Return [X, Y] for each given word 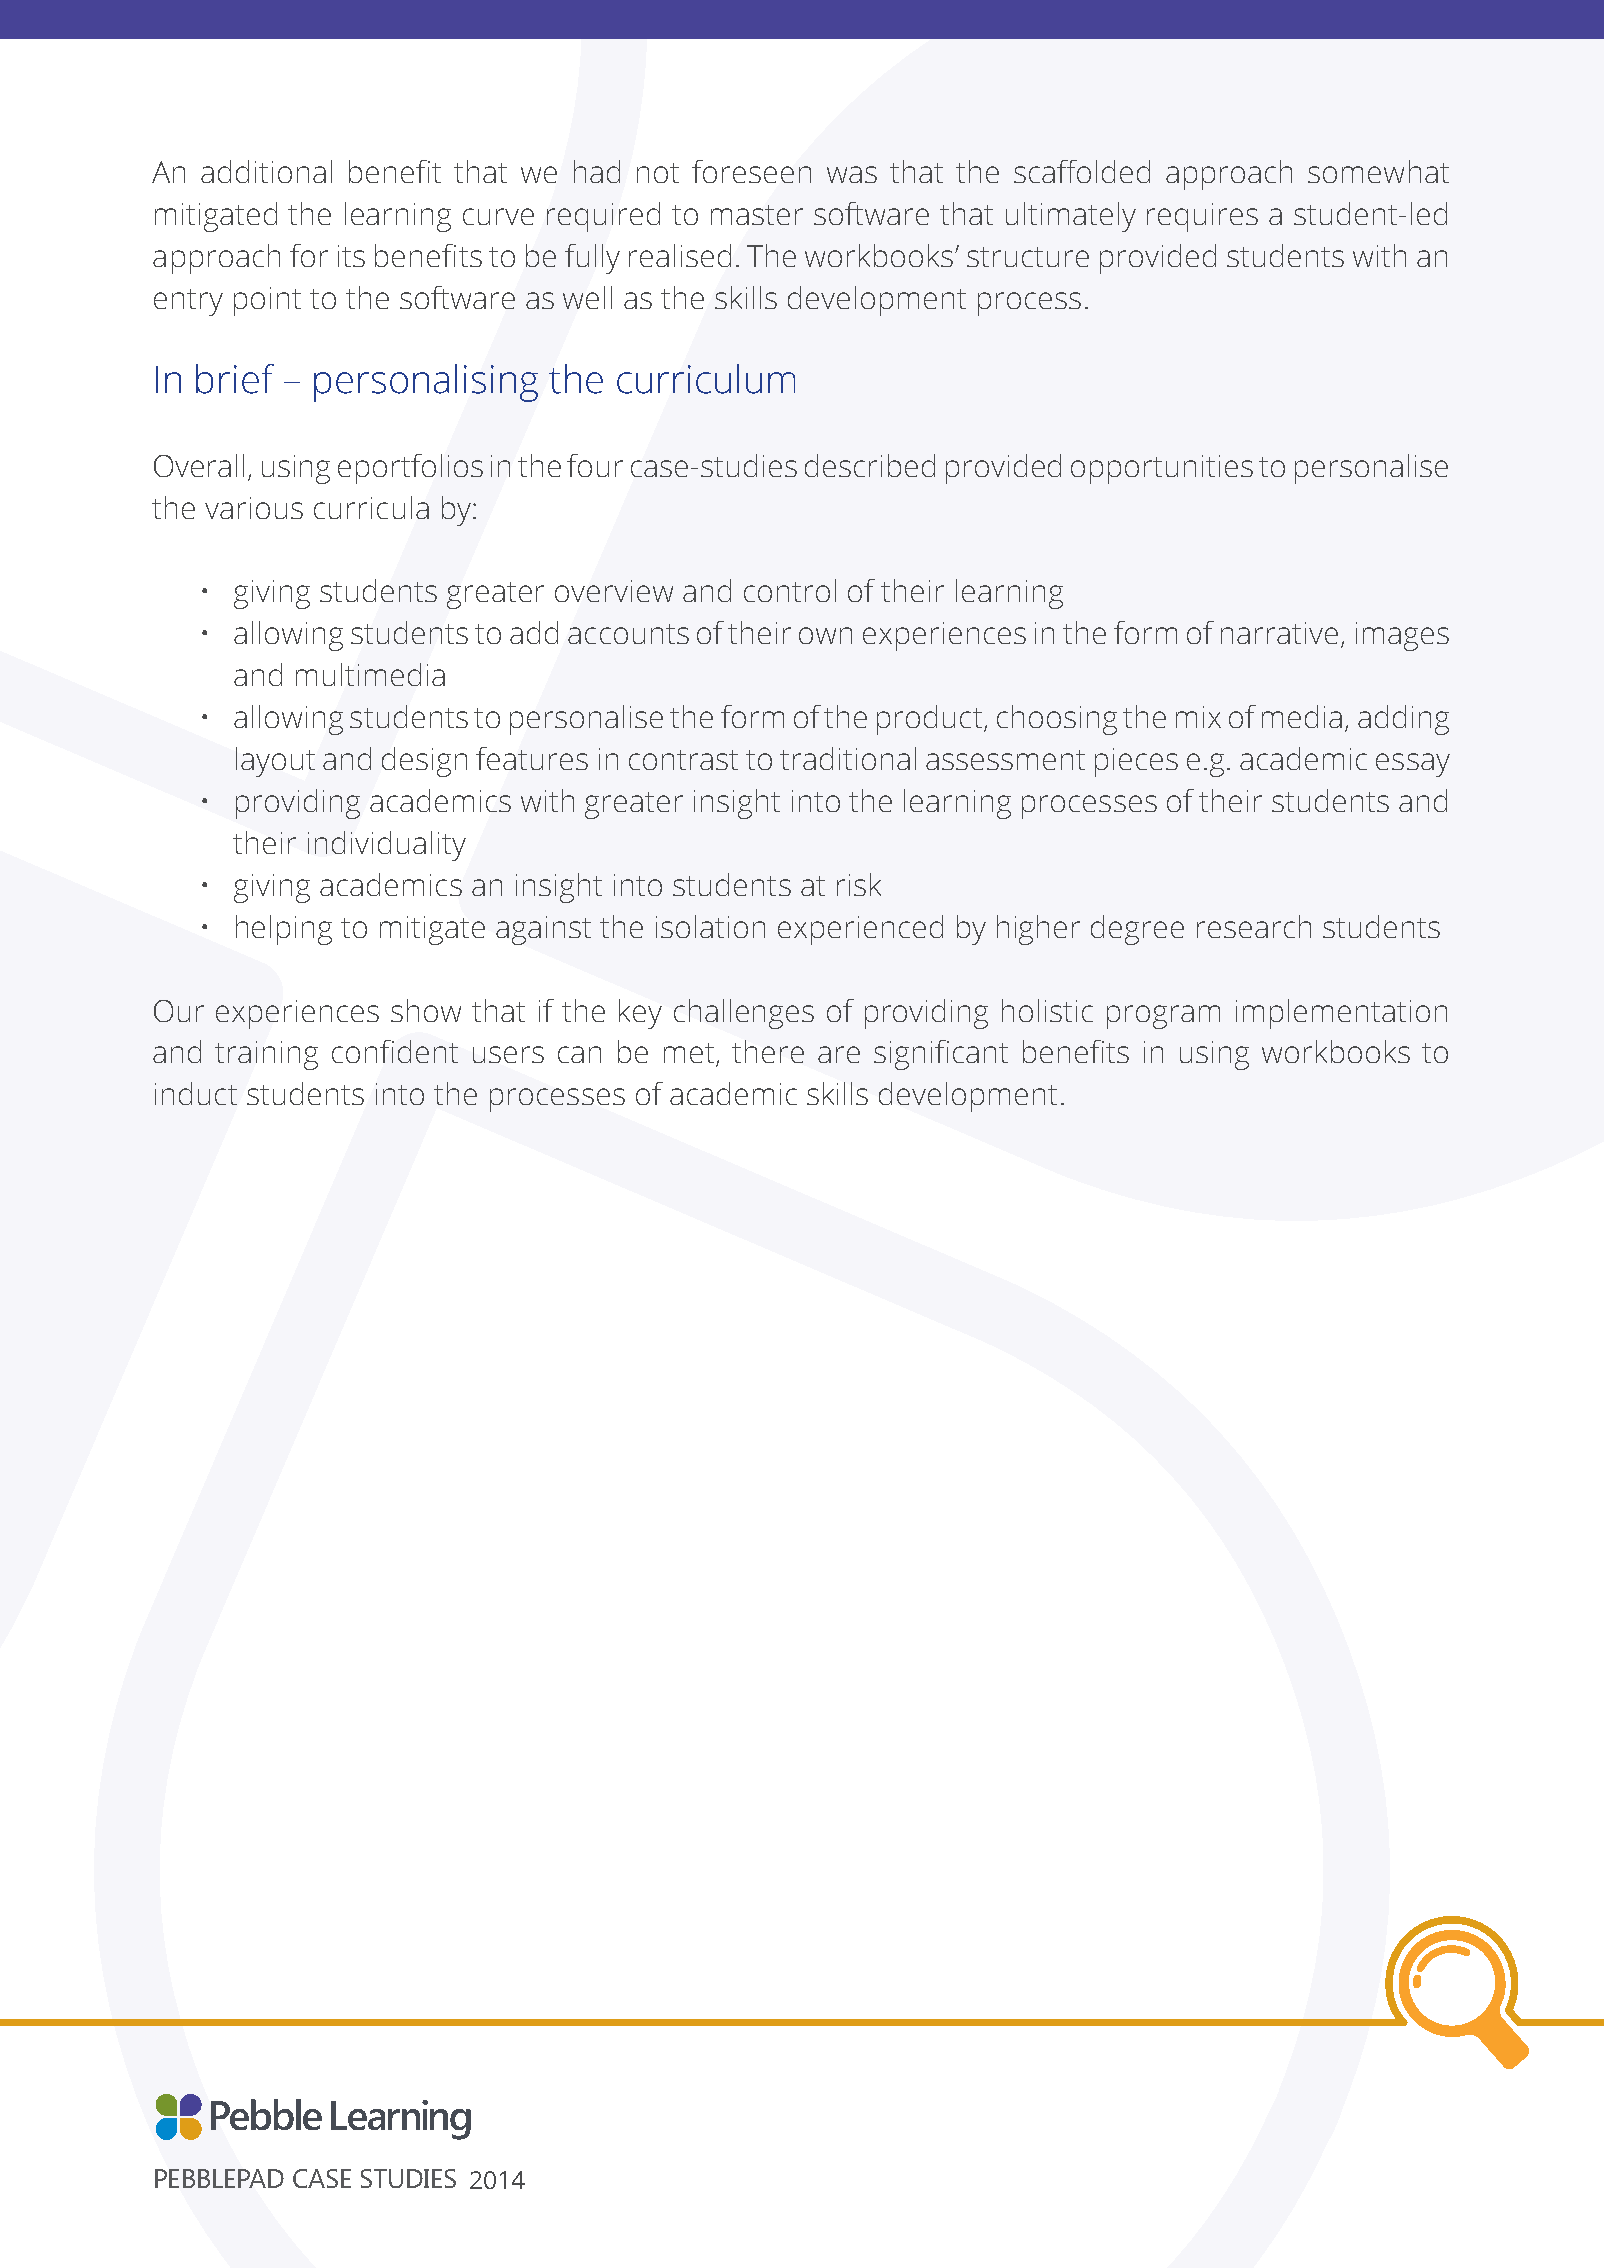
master [757, 215]
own [825, 635]
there [768, 1051]
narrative [1281, 634]
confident [395, 1051]
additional [266, 171]
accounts [628, 634]
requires [1202, 217]
